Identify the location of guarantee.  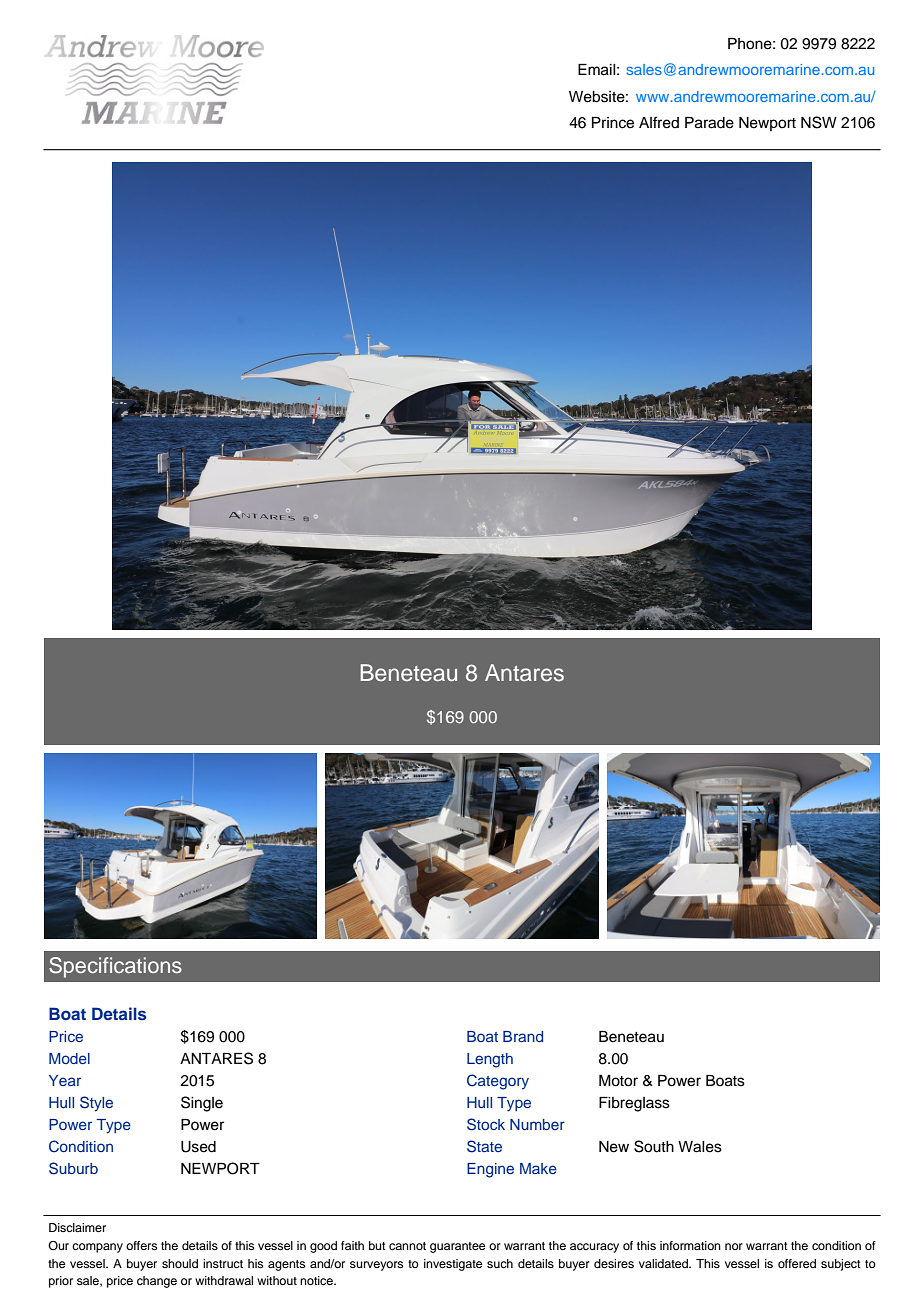
(457, 1247).
